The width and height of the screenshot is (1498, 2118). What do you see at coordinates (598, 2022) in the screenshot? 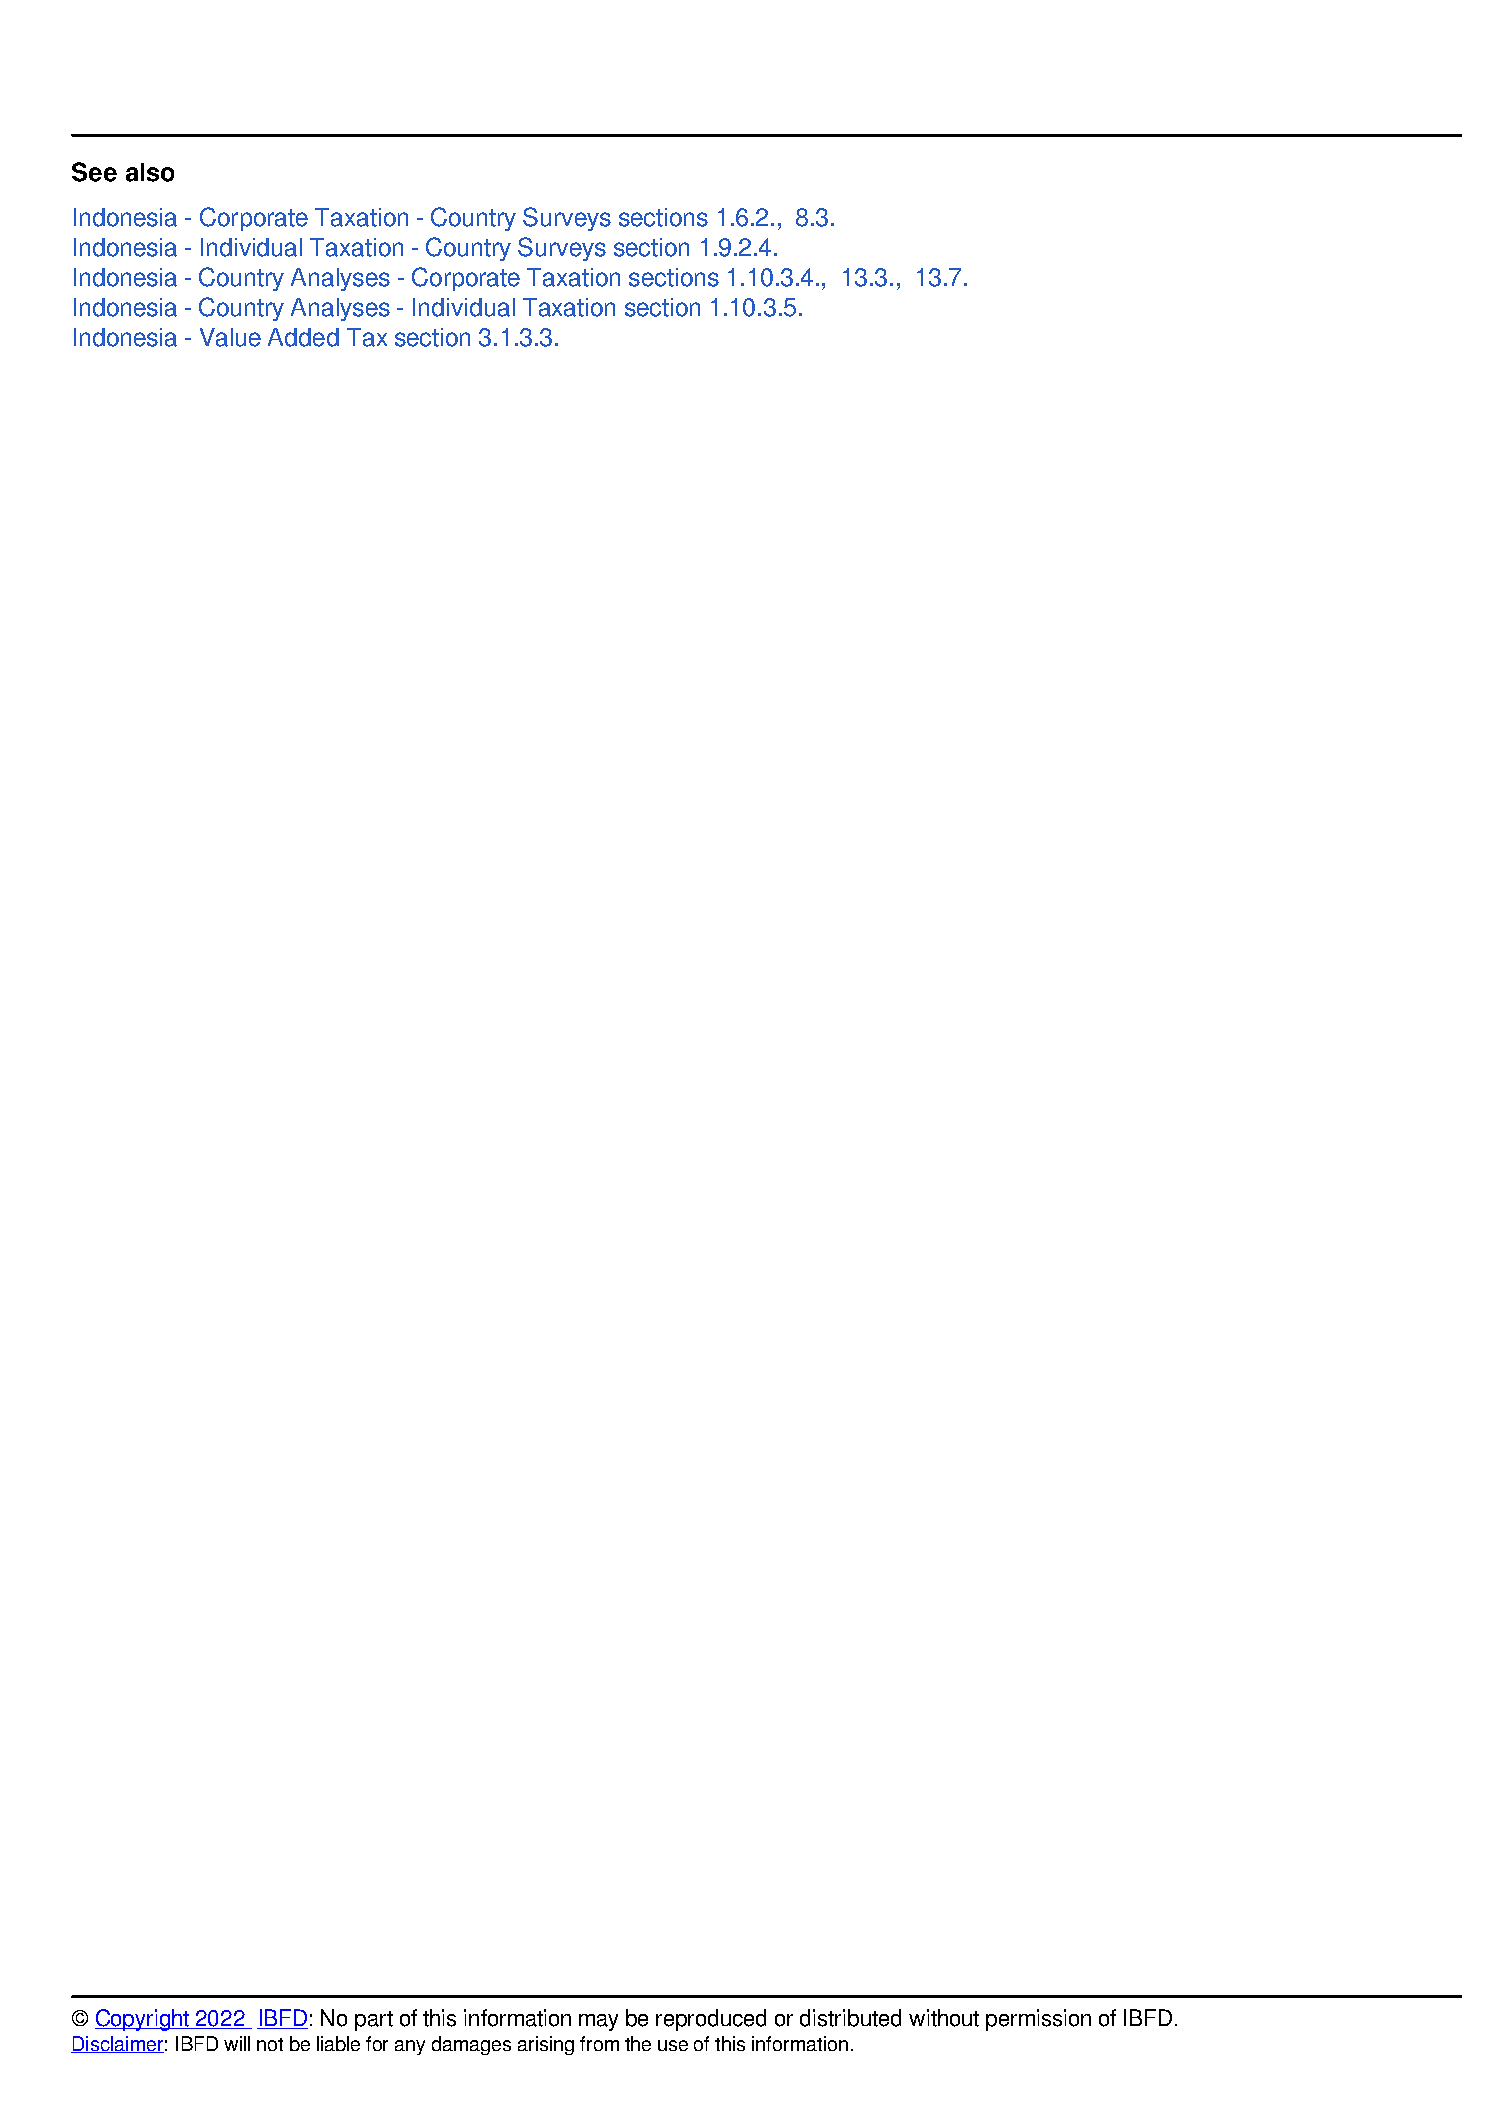
I see `may` at bounding box center [598, 2022].
